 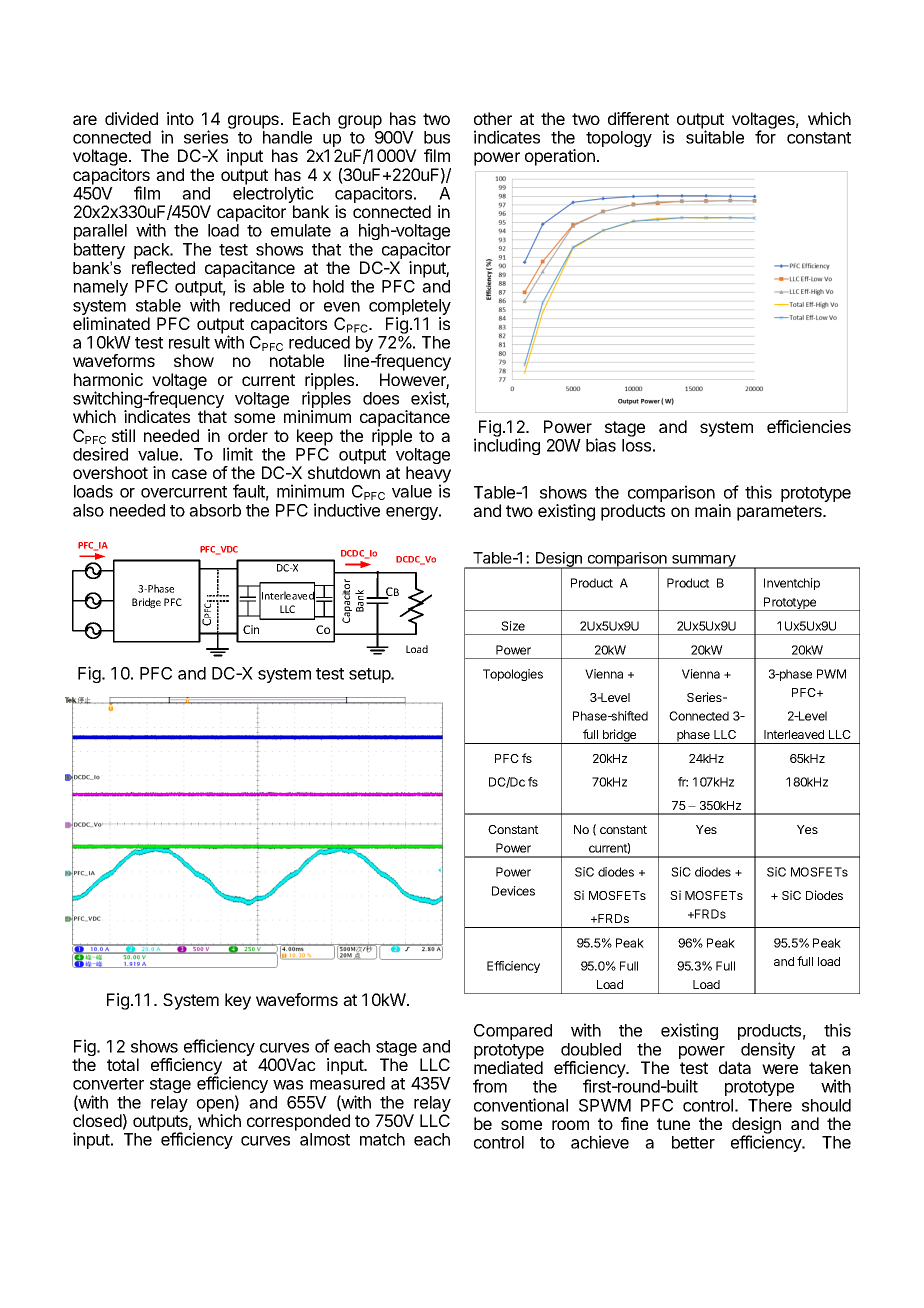 What do you see at coordinates (638, 118) in the screenshot?
I see `different` at bounding box center [638, 118].
